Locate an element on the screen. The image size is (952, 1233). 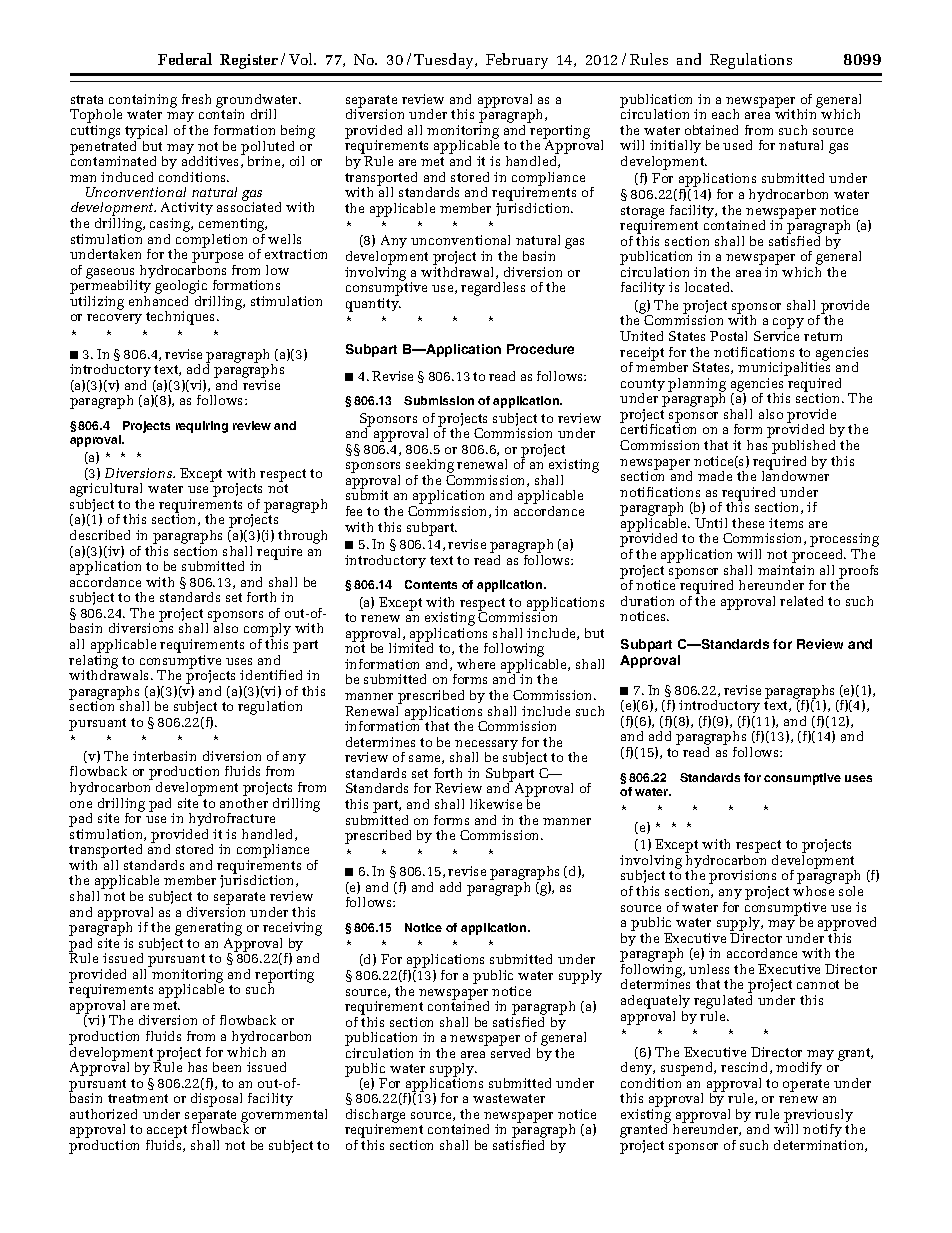
Tuesday is located at coordinates (445, 61).
